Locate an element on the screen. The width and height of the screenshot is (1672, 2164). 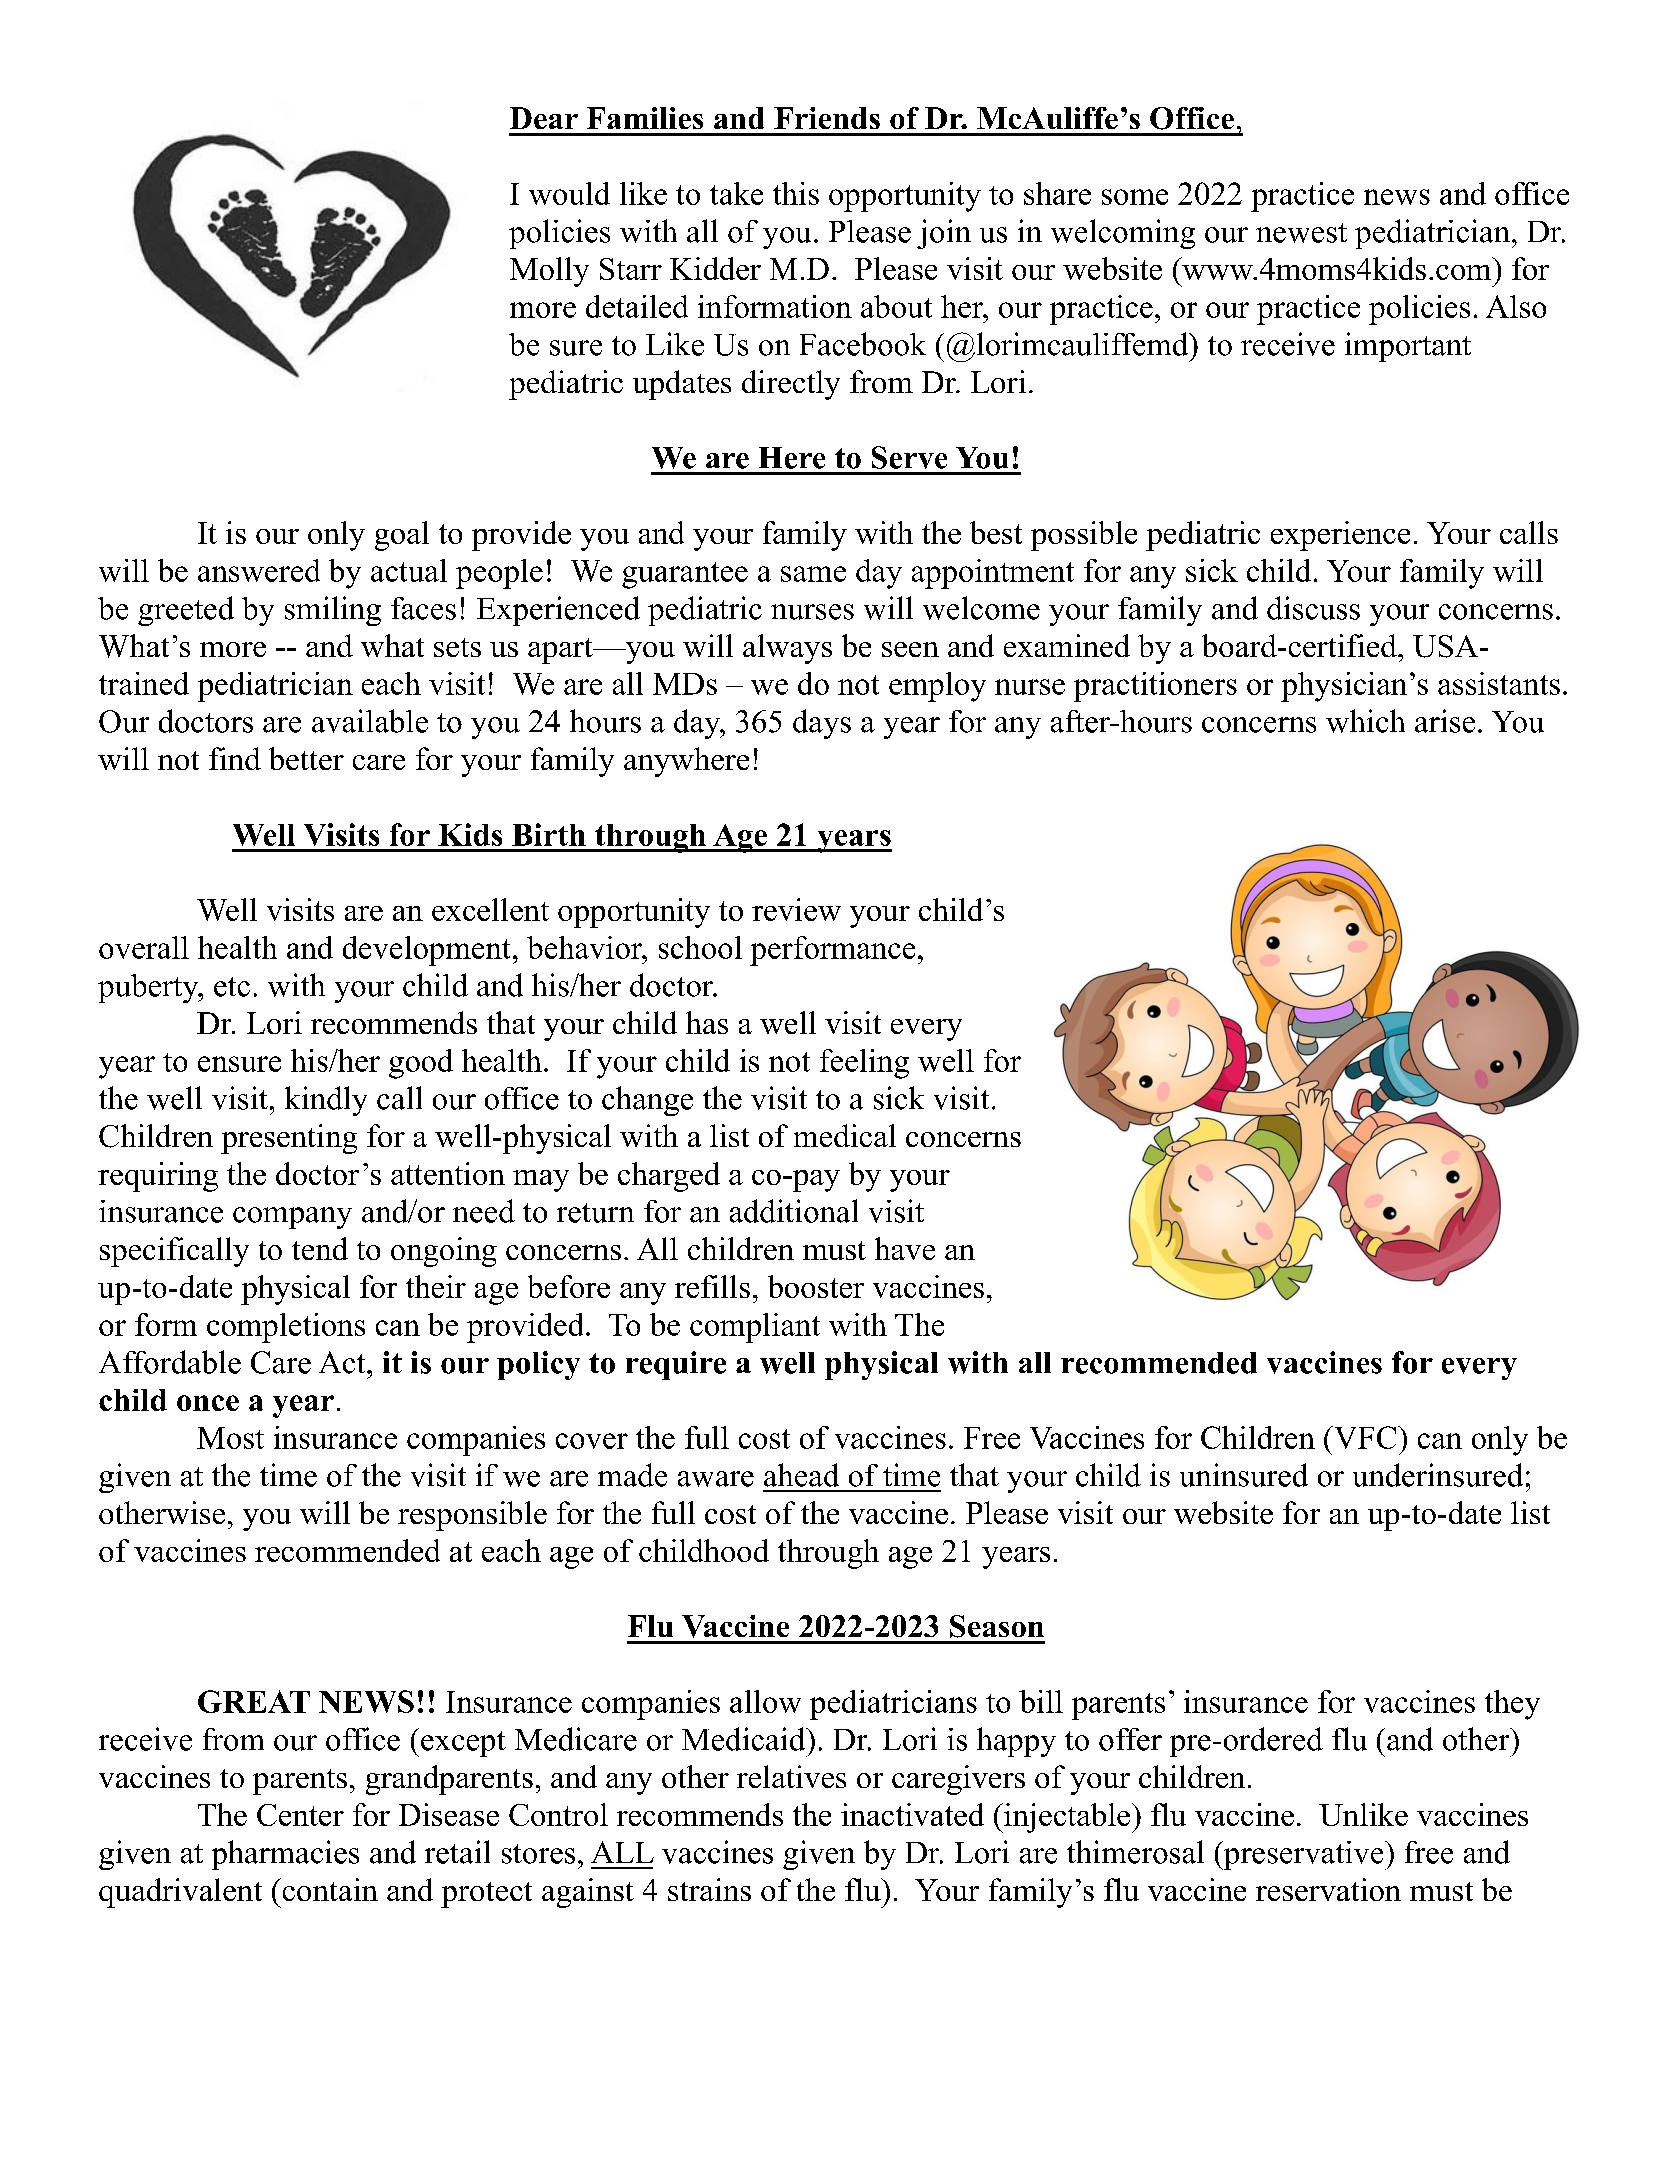
better is located at coordinates (306, 758).
